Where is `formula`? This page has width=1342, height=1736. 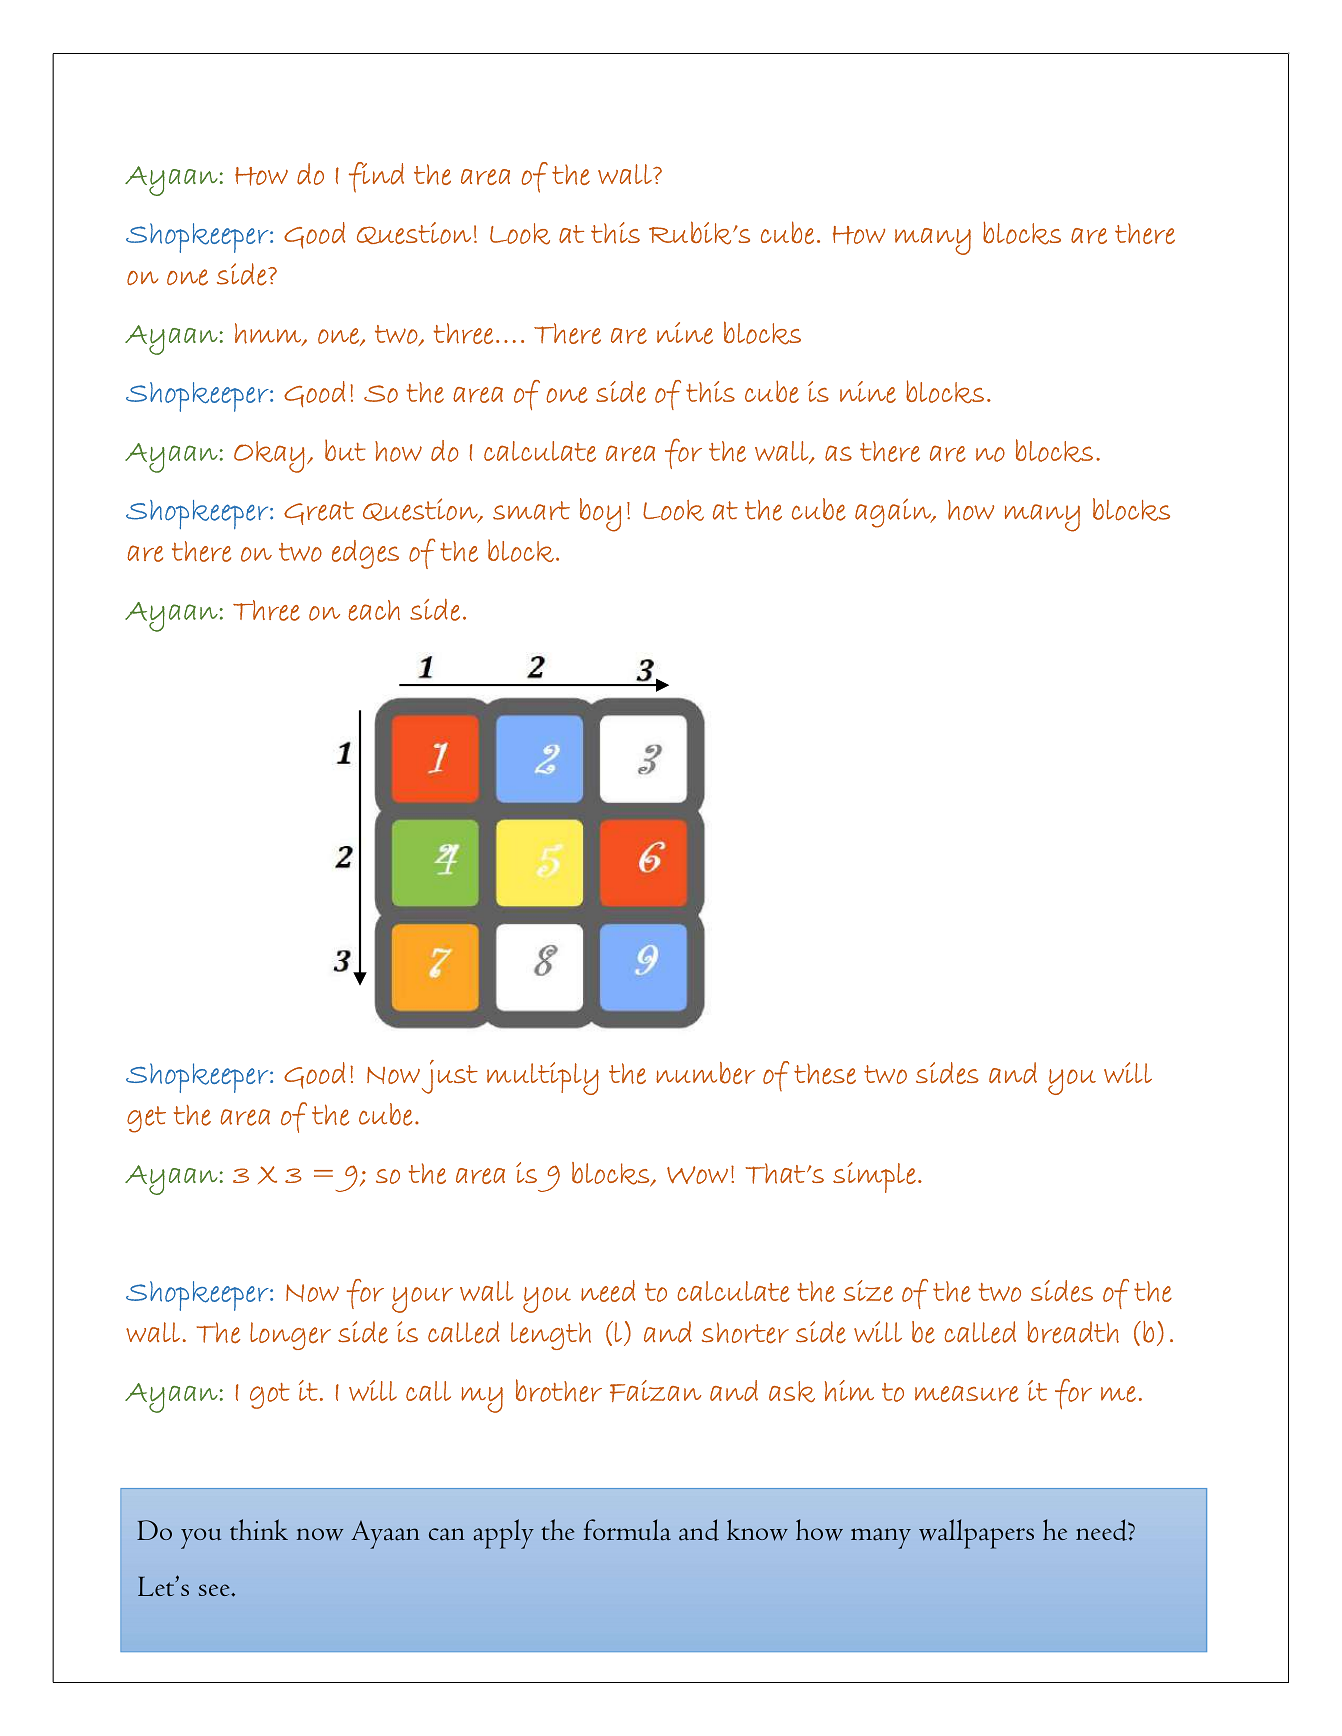 formula is located at coordinates (627, 1530).
